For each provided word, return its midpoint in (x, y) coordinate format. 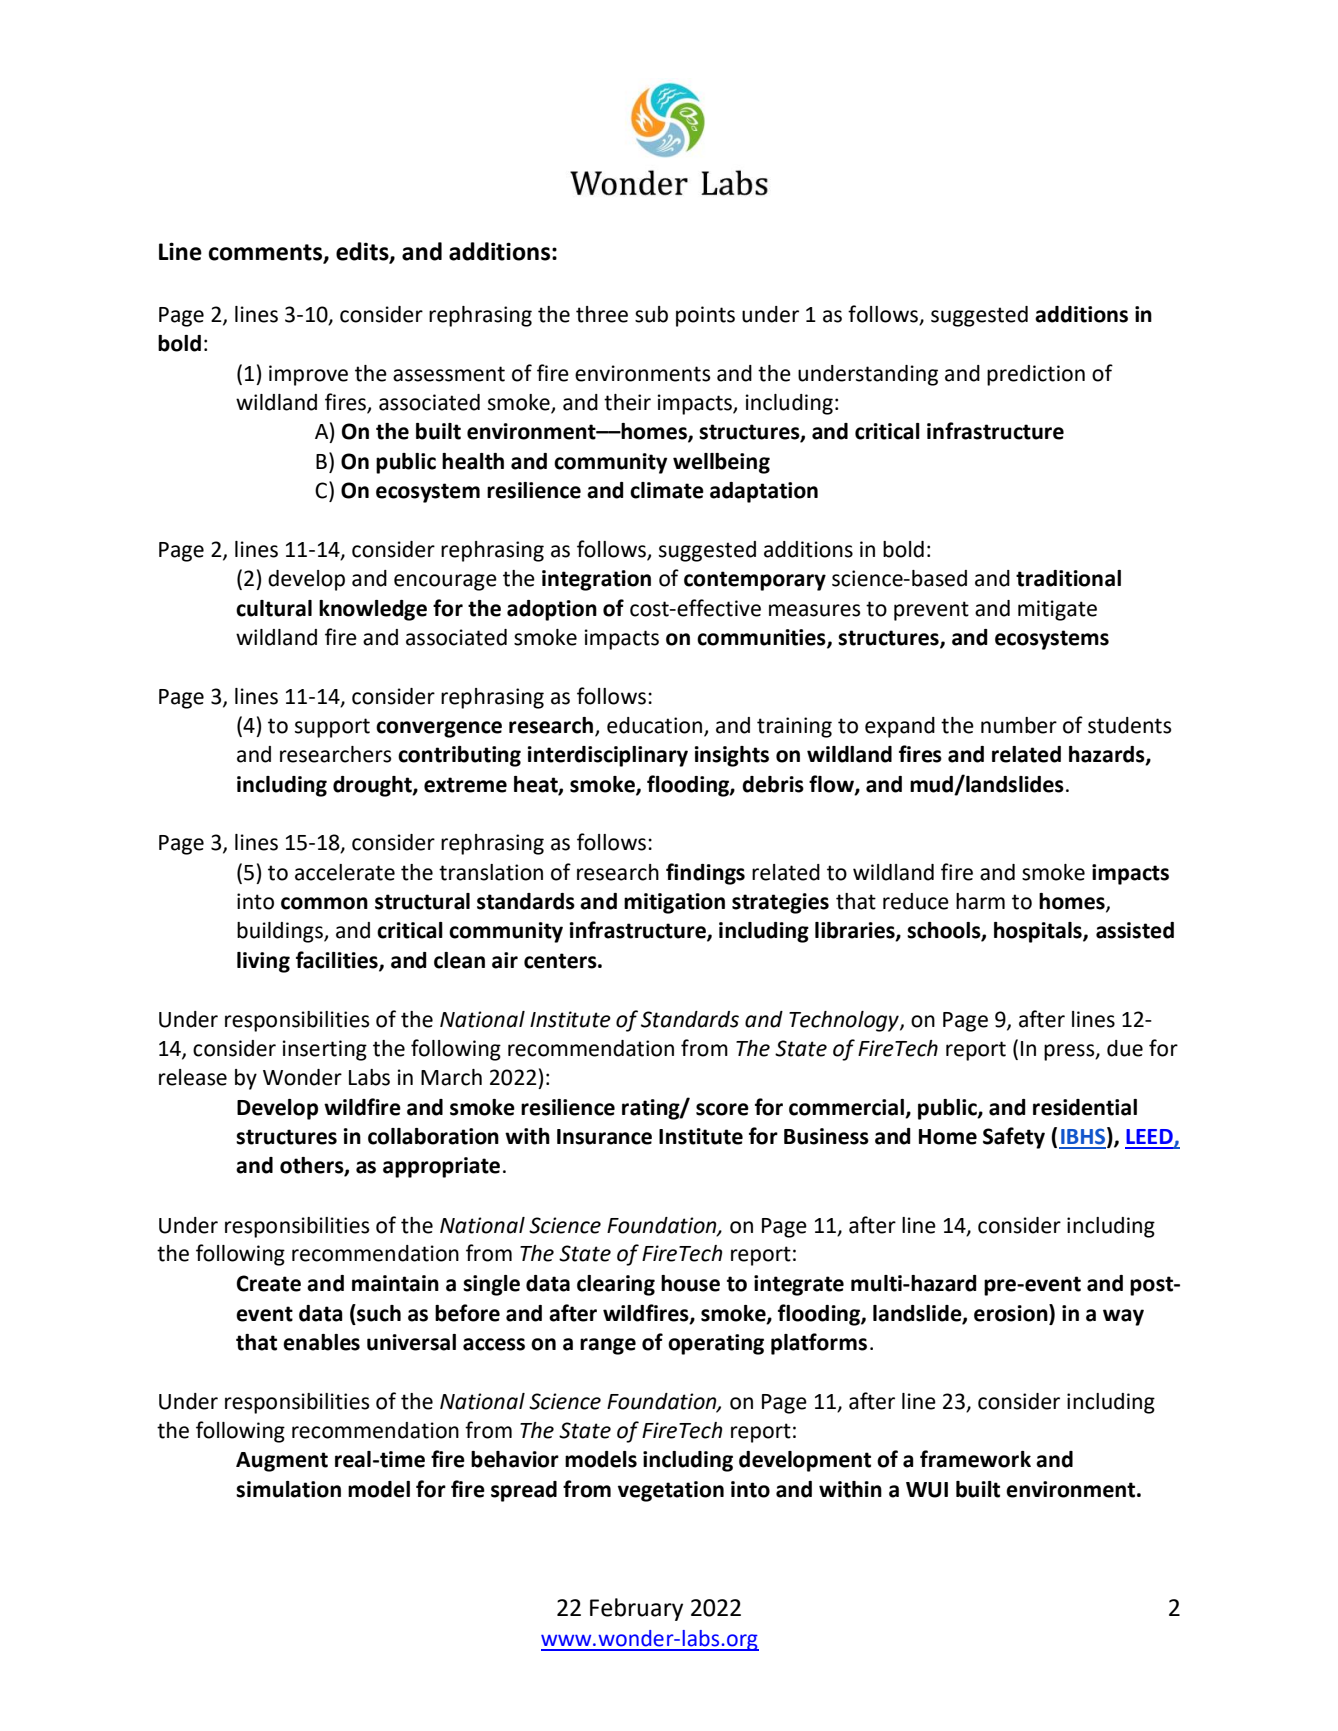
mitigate (1057, 610)
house (690, 1283)
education (654, 725)
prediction (1036, 375)
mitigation (674, 903)
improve (308, 375)
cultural (274, 608)
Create (268, 1283)
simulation (288, 1489)
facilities (338, 961)
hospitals (1039, 932)
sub (651, 314)
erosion (1012, 1313)
